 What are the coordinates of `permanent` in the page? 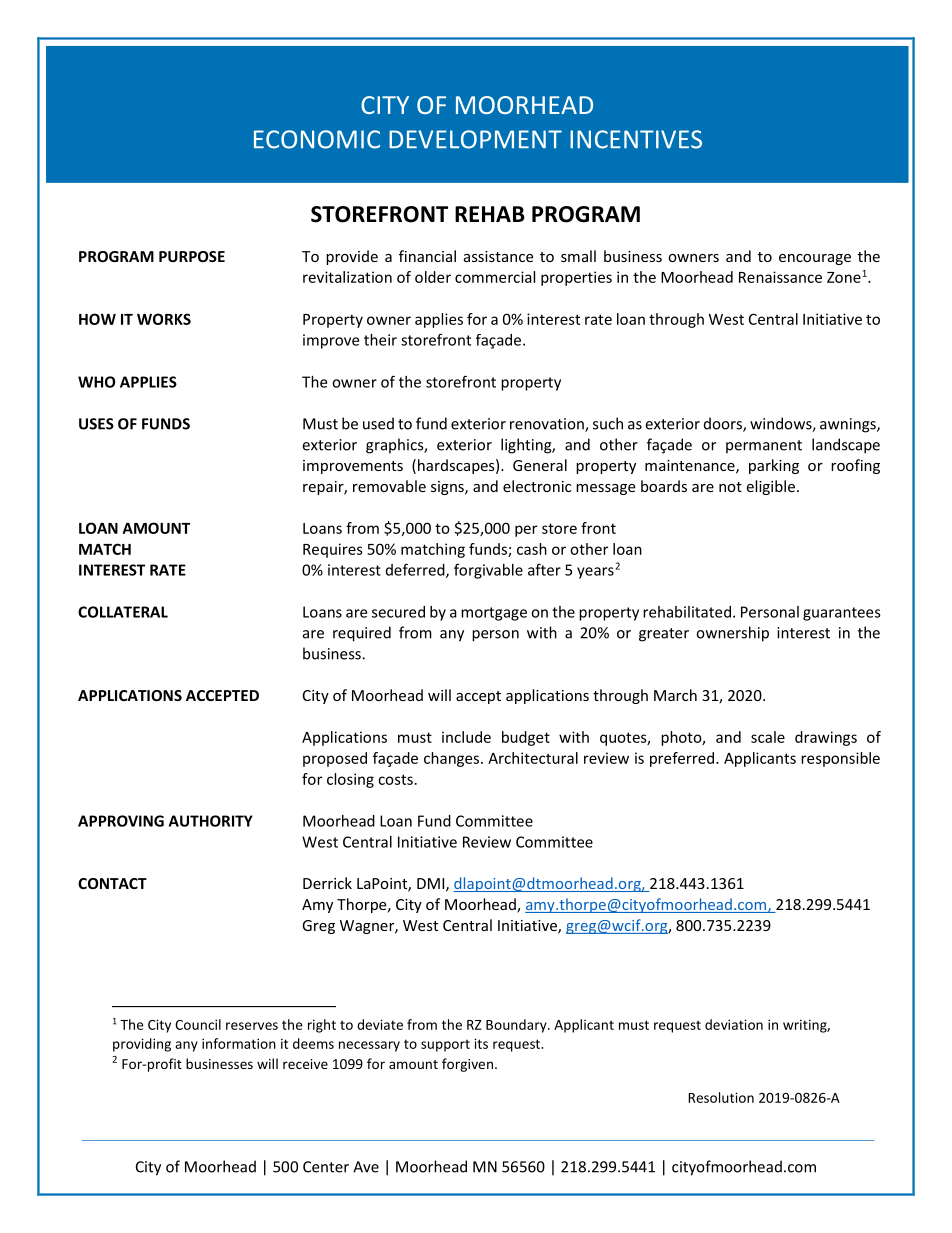 It's located at (764, 447).
